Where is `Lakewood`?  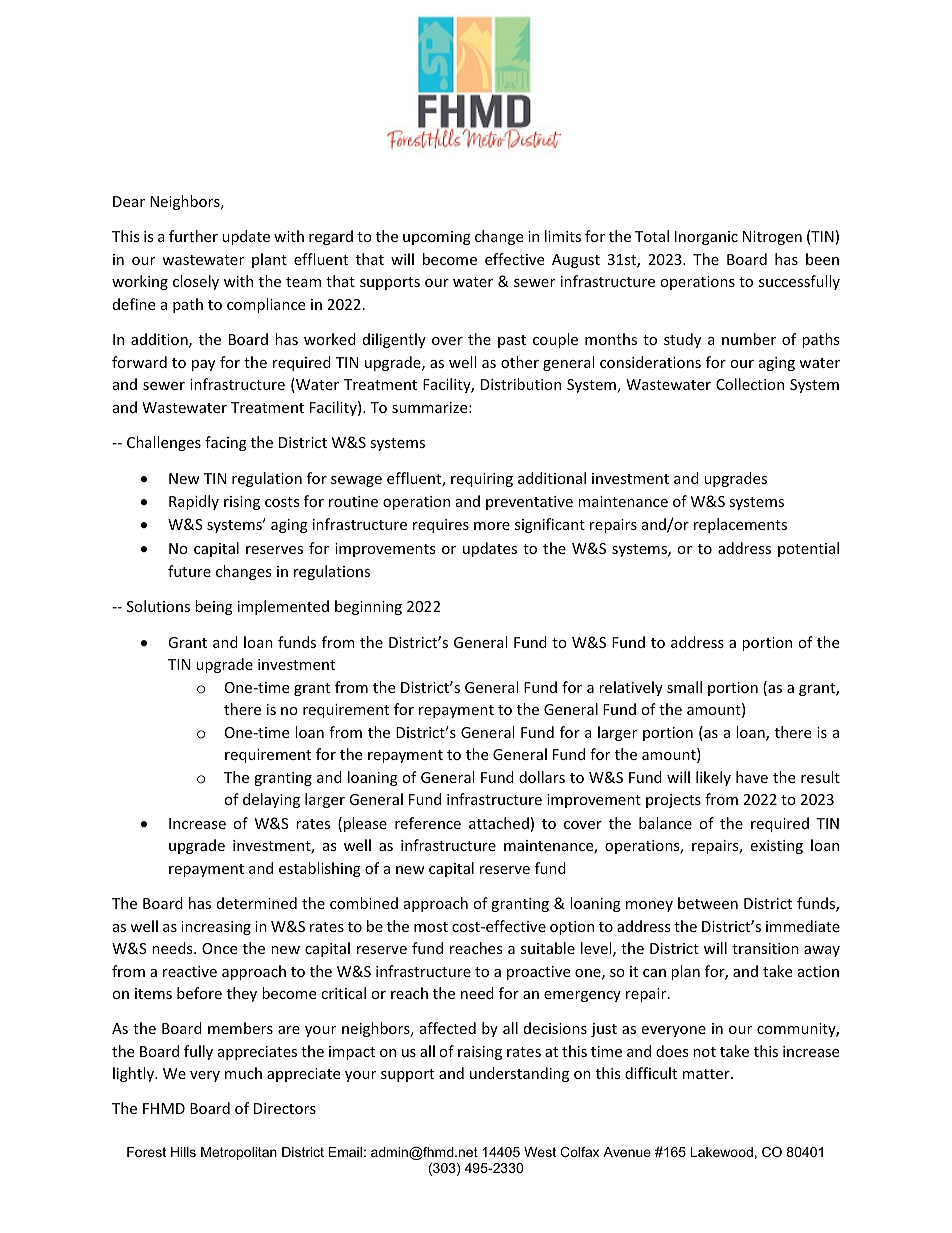
Lakewood is located at coordinates (721, 1152).
